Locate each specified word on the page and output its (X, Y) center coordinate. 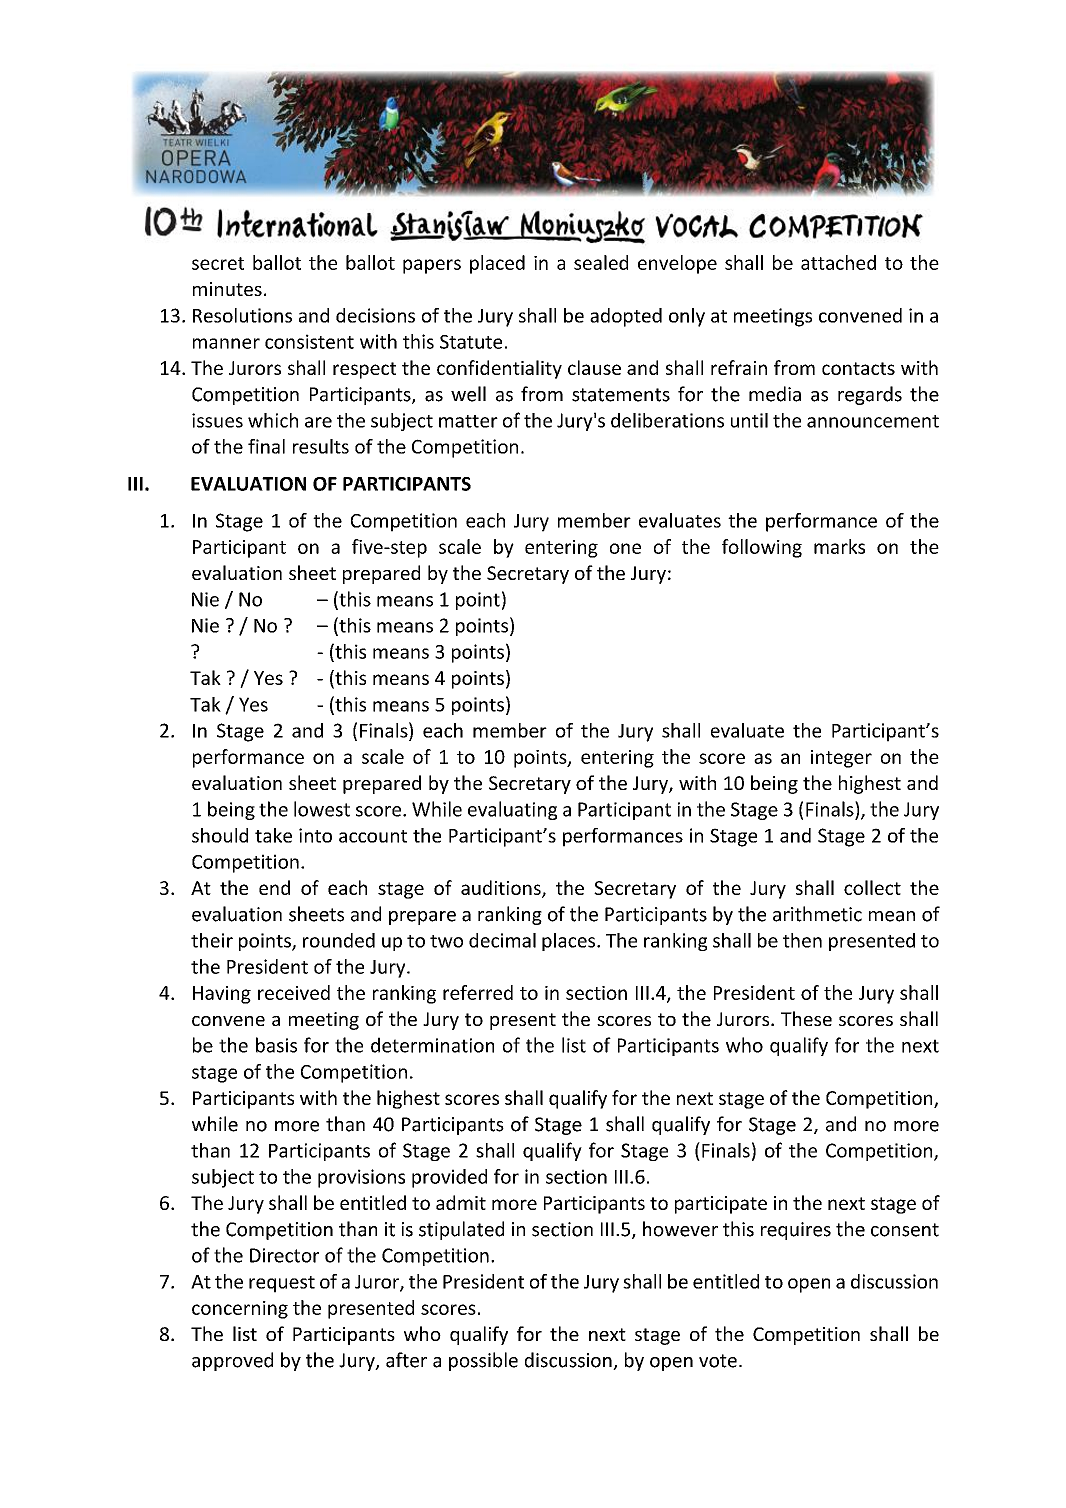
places (570, 942)
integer (841, 759)
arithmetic (817, 914)
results (321, 446)
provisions (361, 1178)
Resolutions (242, 315)
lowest (322, 809)
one (625, 548)
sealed (601, 262)
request (282, 1284)
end (274, 887)
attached (838, 262)
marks (839, 546)
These (806, 1018)
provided (449, 1178)
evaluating (512, 810)
